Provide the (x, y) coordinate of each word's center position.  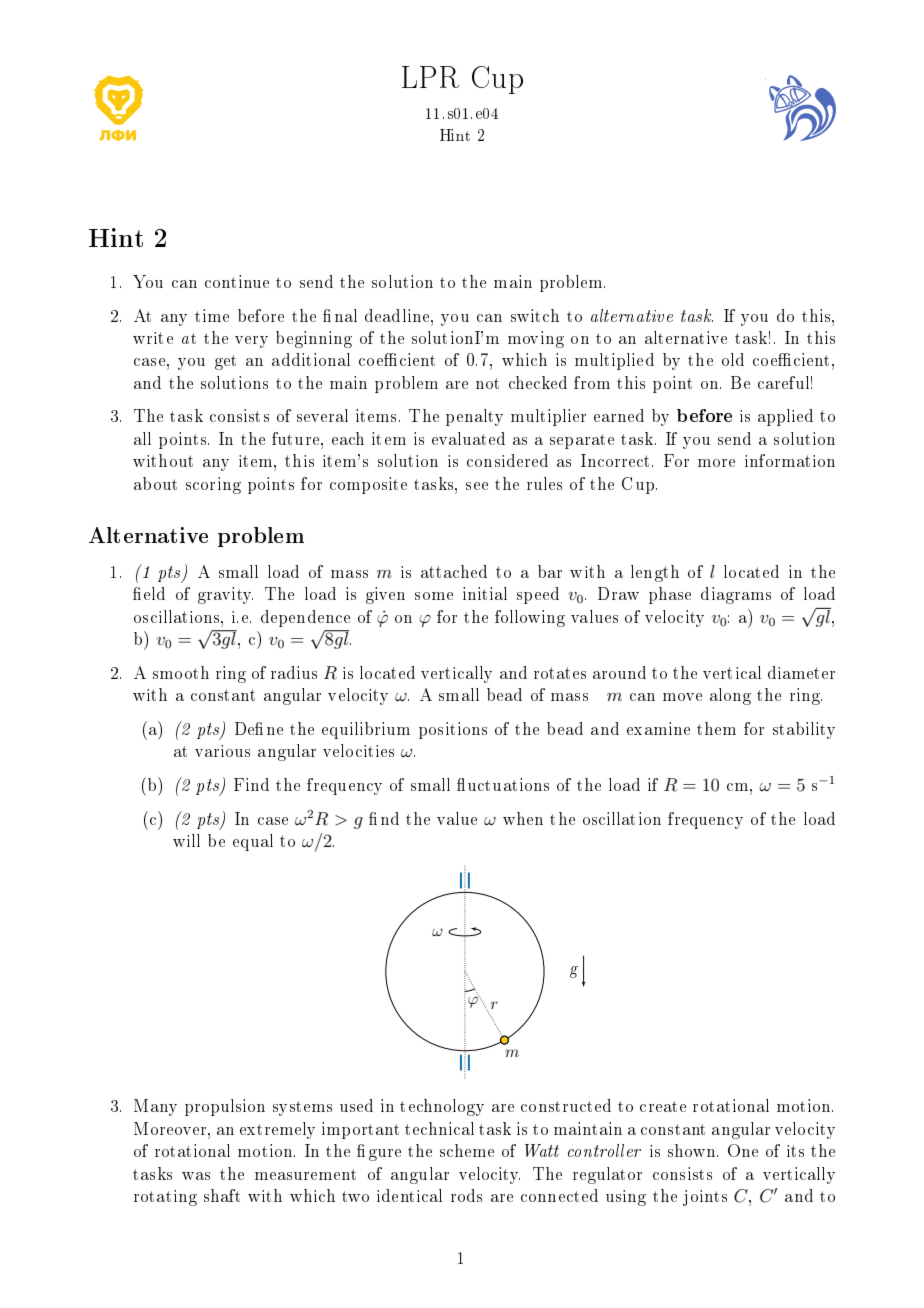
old (733, 359)
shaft (222, 1195)
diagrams (736, 595)
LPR (430, 77)
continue (237, 281)
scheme (467, 1150)
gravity (225, 595)
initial (485, 593)
